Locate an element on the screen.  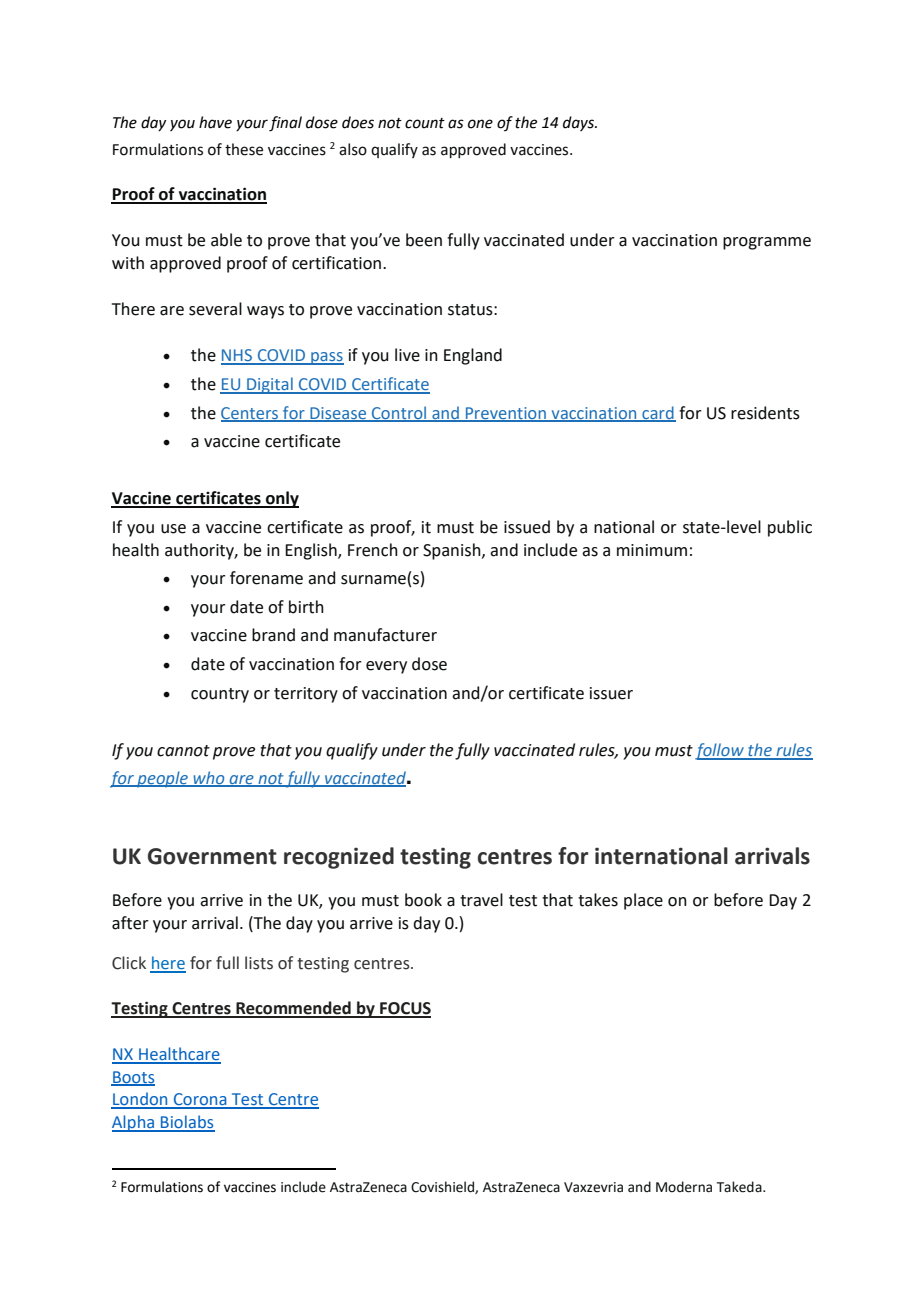
issuer is located at coordinates (611, 693).
